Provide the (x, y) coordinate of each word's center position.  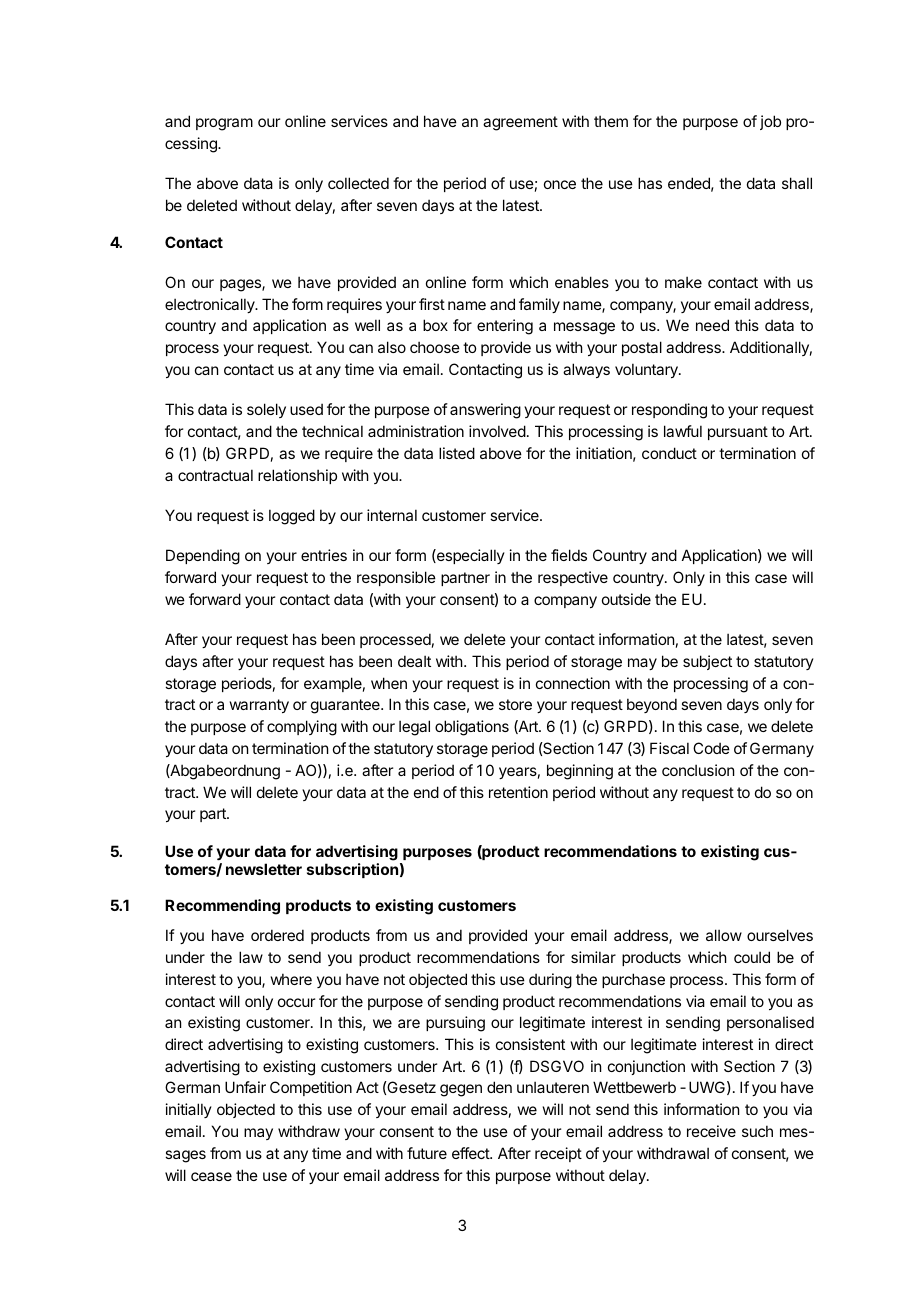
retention (518, 792)
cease (211, 1176)
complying (302, 728)
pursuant (738, 433)
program (224, 124)
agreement (520, 123)
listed (457, 453)
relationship (297, 476)
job (770, 122)
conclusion (698, 770)
